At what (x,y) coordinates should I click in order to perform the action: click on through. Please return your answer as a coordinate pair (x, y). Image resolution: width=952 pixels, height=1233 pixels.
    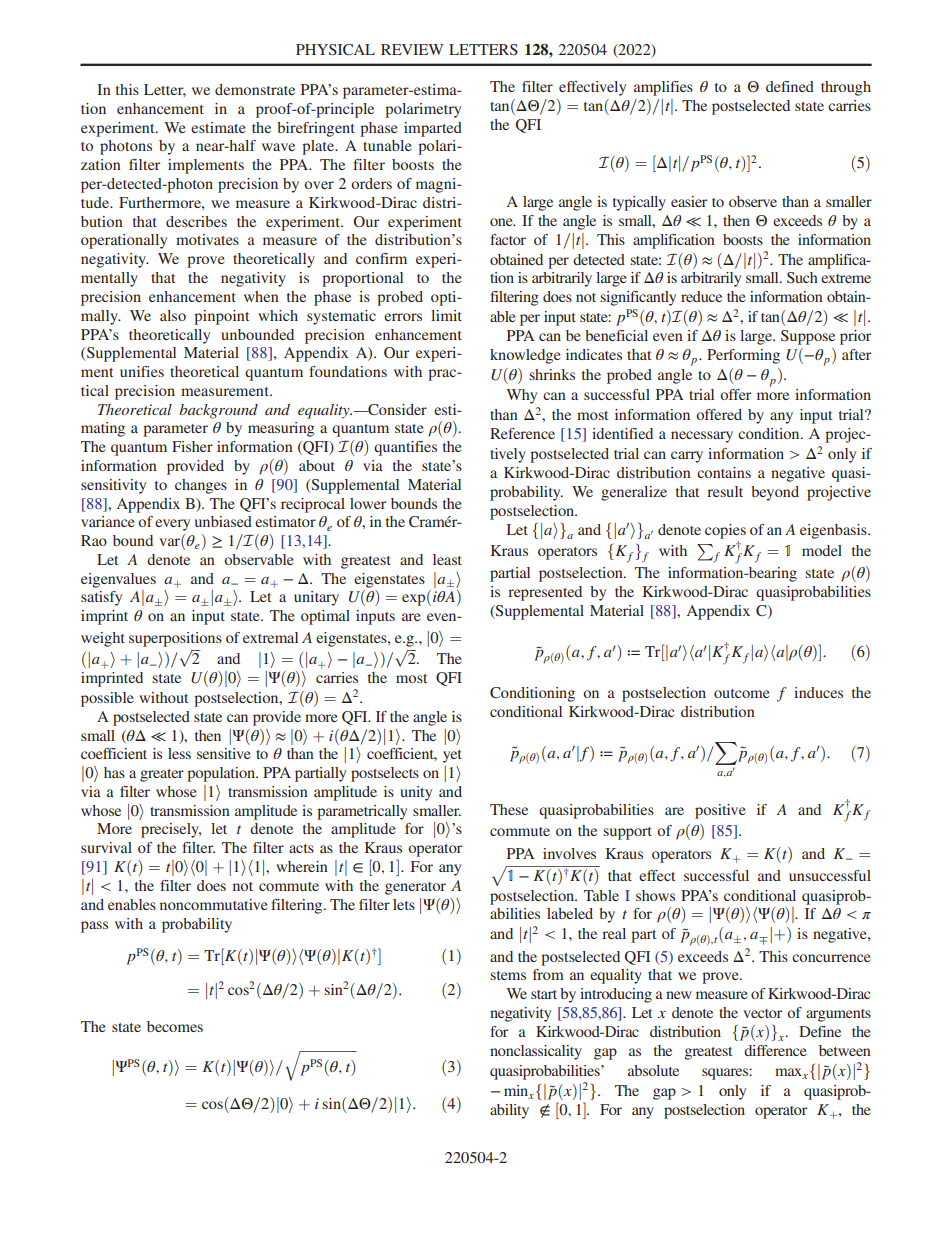
    Looking at the image, I should click on (846, 88).
